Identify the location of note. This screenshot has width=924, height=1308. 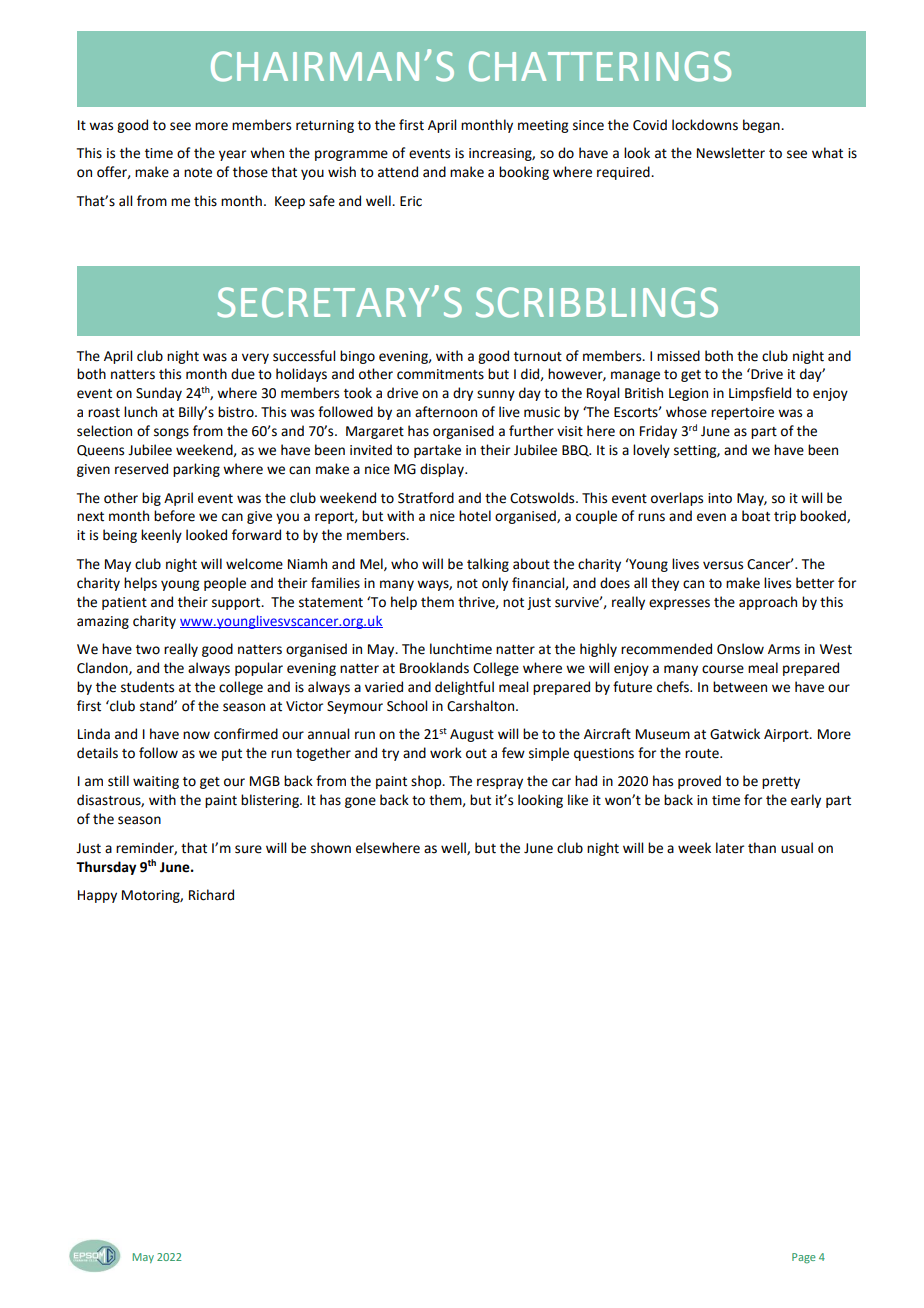
(198, 173).
